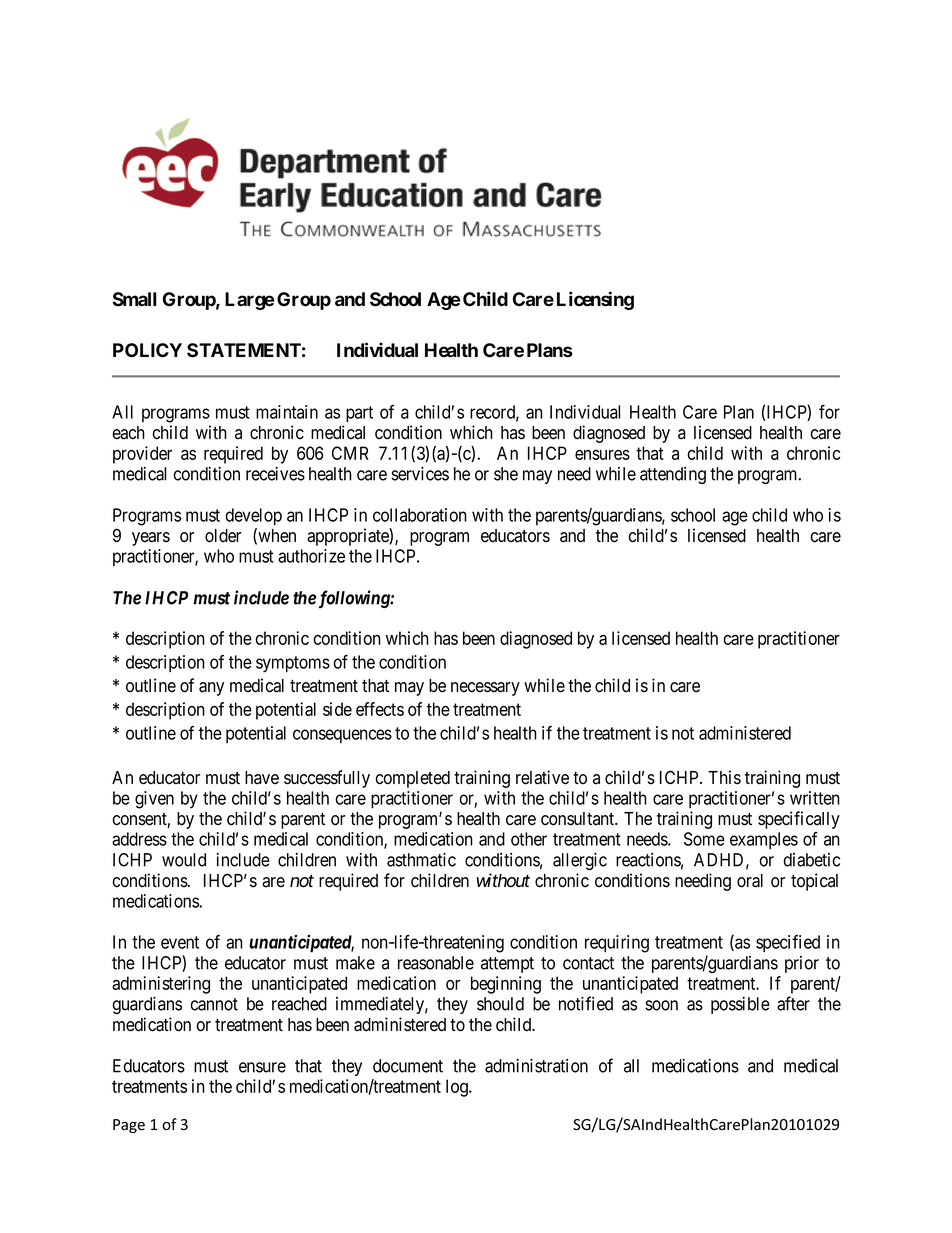 The width and height of the screenshot is (952, 1233). What do you see at coordinates (485, 689) in the screenshot?
I see `necessary` at bounding box center [485, 689].
